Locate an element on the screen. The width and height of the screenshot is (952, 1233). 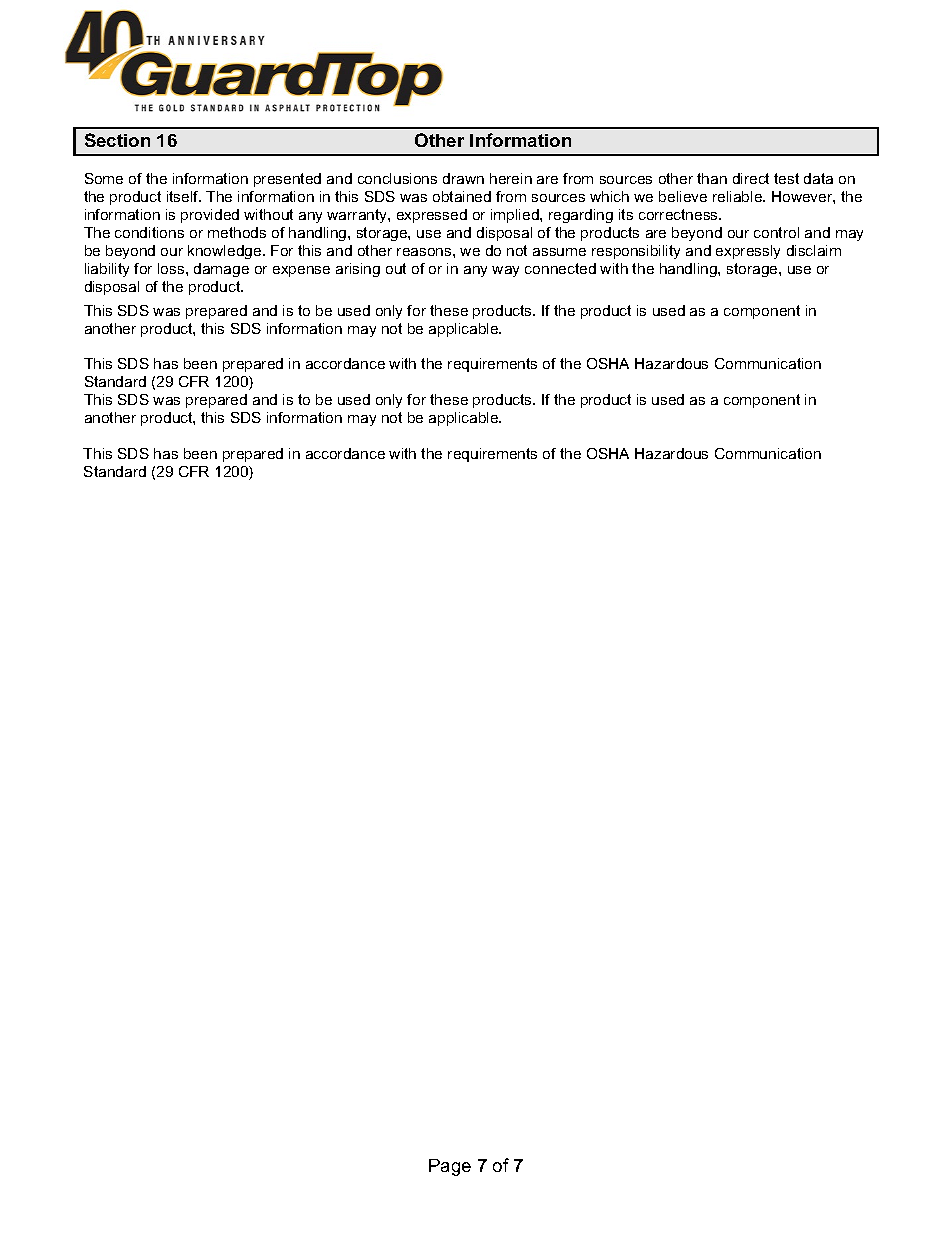
way is located at coordinates (505, 271).
